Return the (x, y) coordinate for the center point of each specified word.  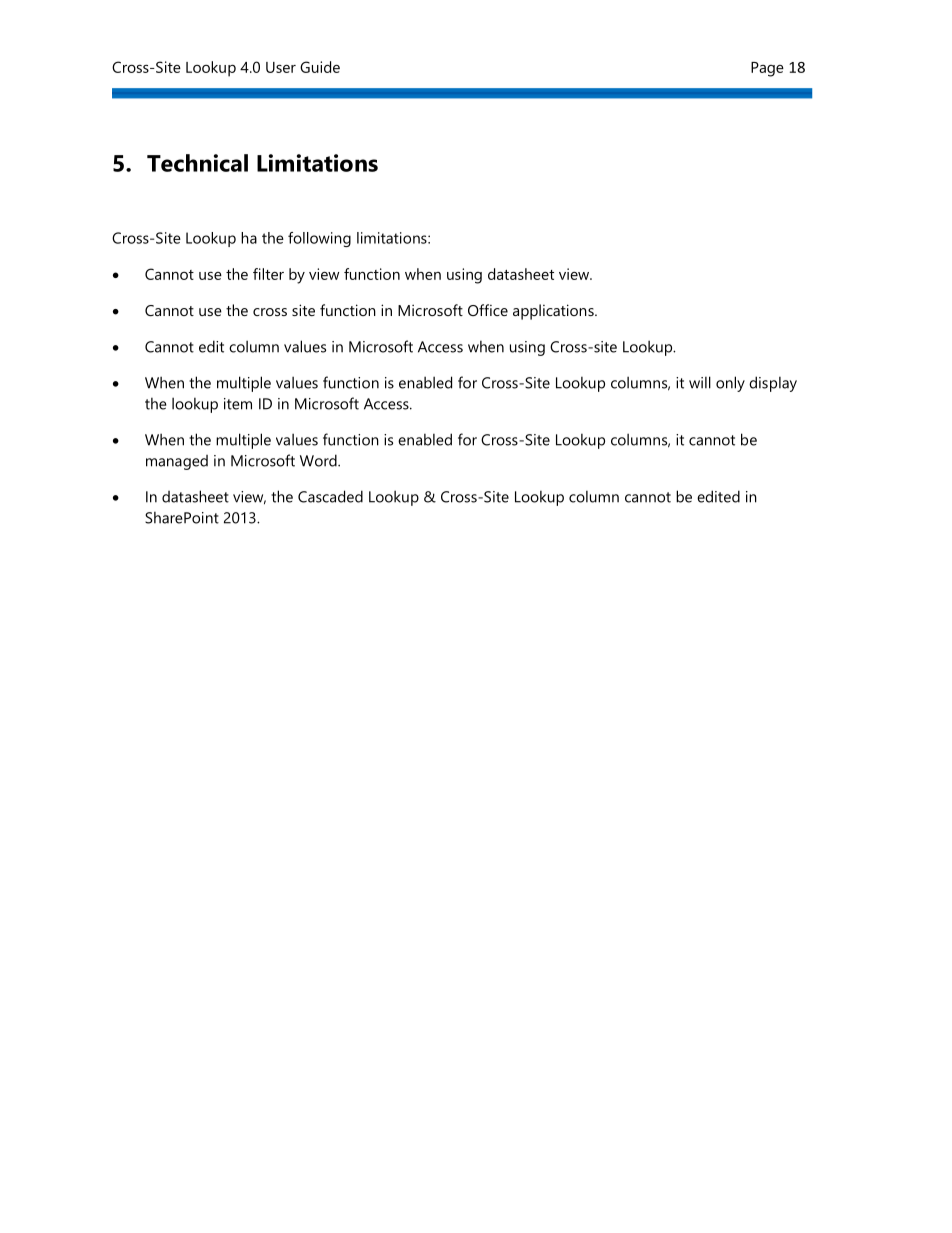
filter (268, 274)
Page (767, 69)
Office (488, 310)
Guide (320, 67)
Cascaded (330, 496)
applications (554, 312)
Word (319, 460)
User (281, 67)
